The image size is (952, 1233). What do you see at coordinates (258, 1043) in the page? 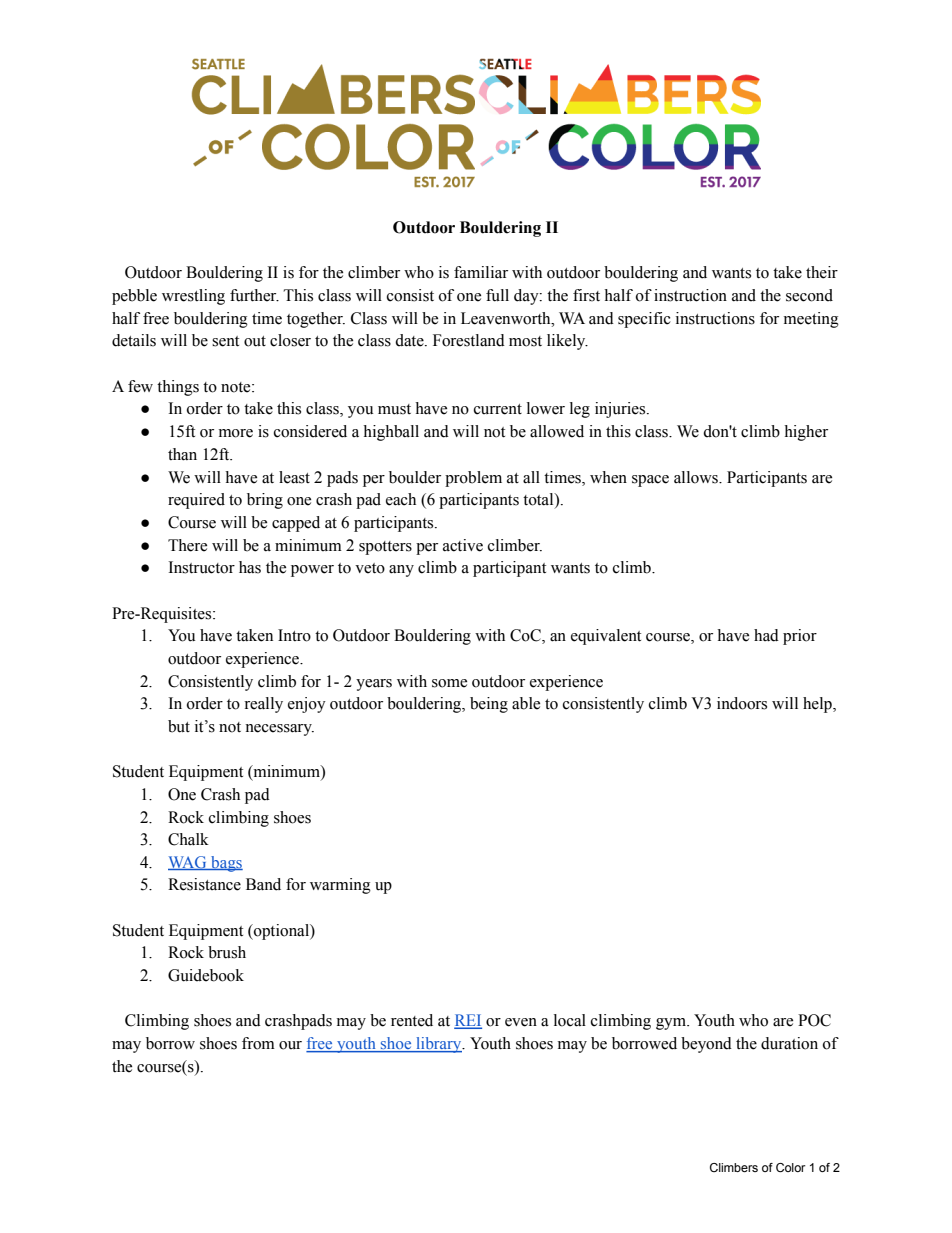
I see `from` at bounding box center [258, 1043].
